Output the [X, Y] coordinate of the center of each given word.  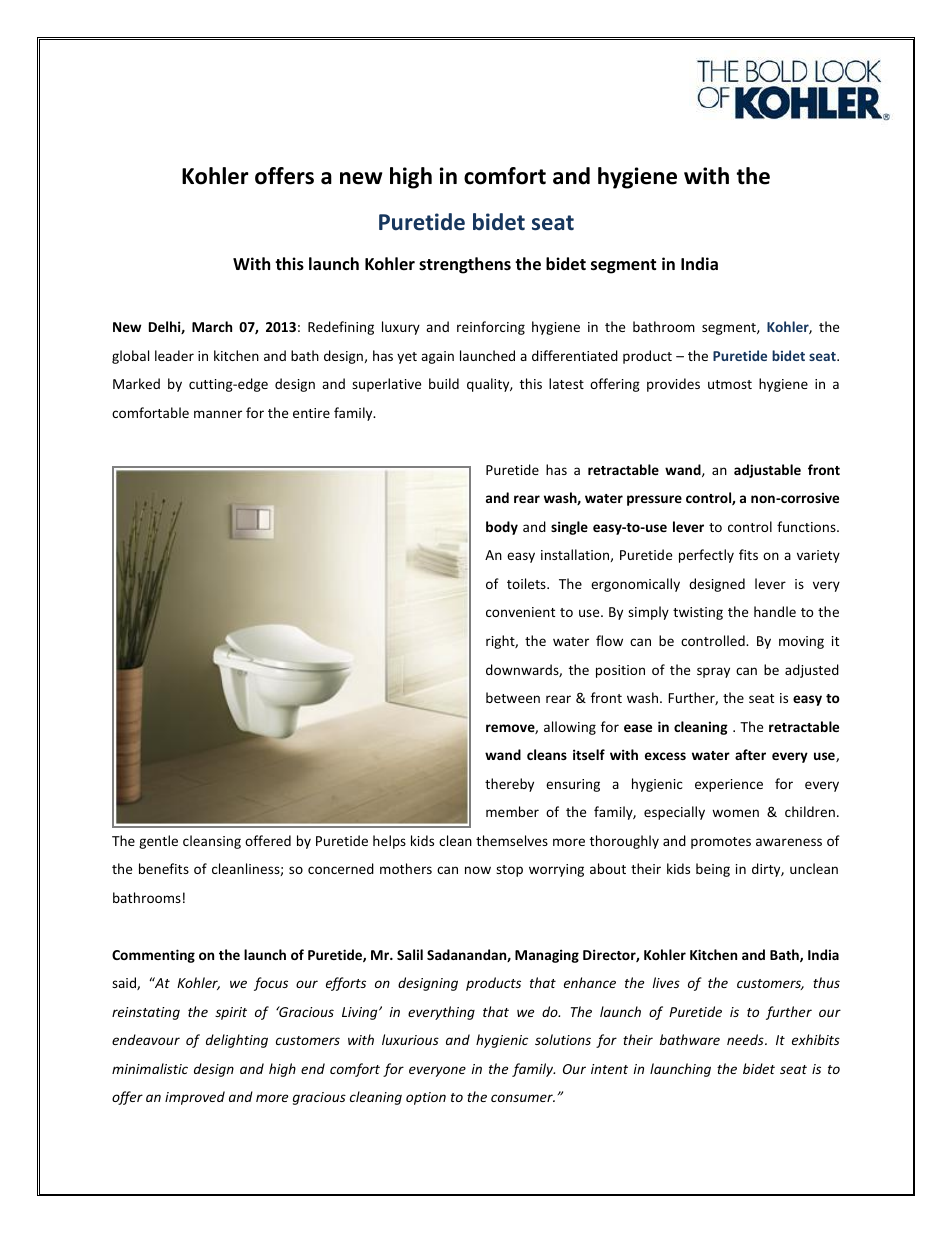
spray [713, 672]
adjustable [767, 471]
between [513, 697]
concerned [341, 868]
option [426, 1098]
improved [195, 1098]
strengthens [465, 265]
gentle [158, 842]
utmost [730, 384]
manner [218, 414]
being [713, 870]
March [212, 326]
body [502, 528]
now [478, 870]
